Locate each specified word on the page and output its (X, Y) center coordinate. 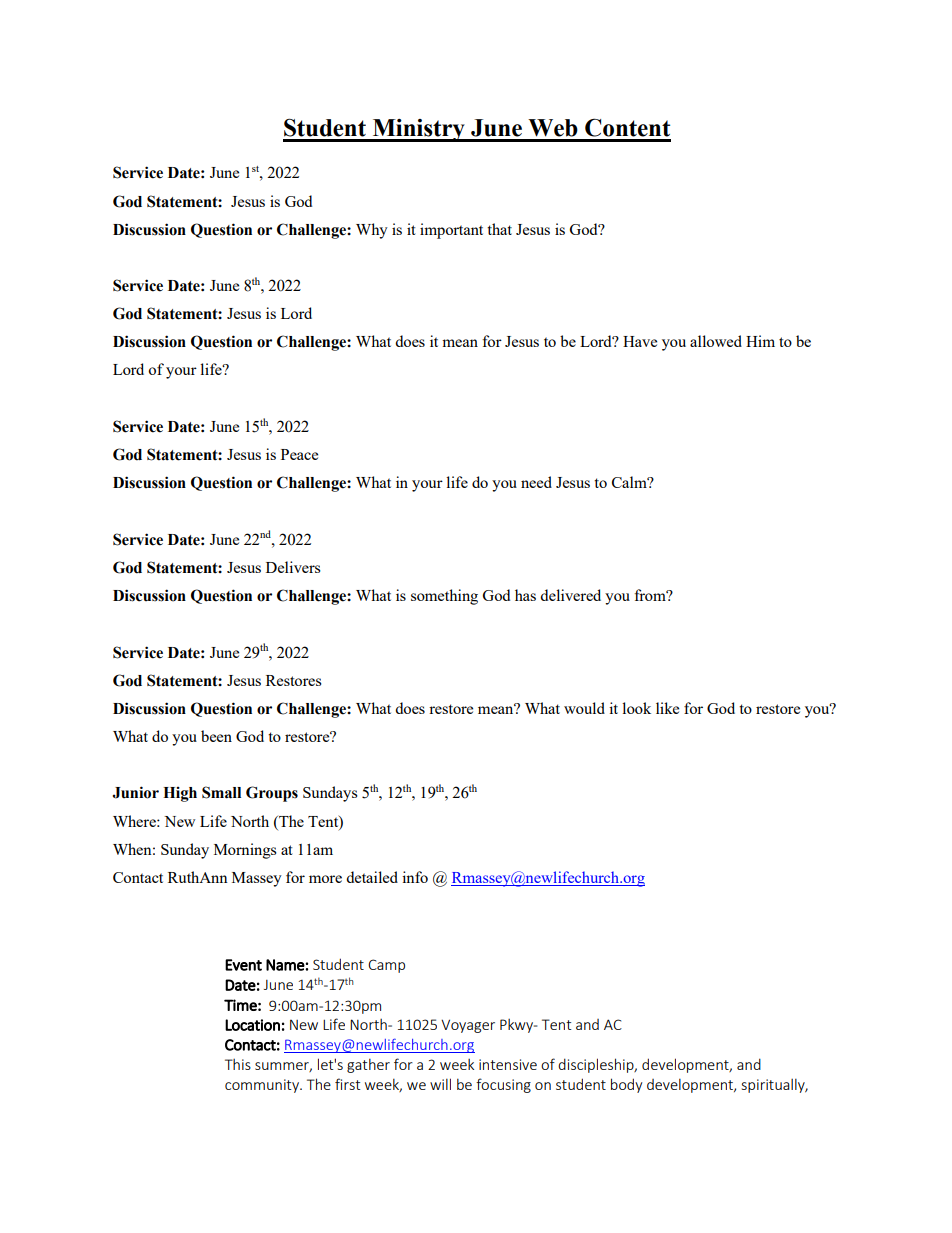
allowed (716, 341)
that (499, 229)
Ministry (418, 130)
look (636, 708)
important (451, 231)
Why (372, 231)
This (238, 1064)
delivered (570, 595)
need (536, 482)
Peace (299, 454)
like (667, 708)
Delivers (293, 567)
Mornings (245, 851)
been (216, 736)
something (444, 597)
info (415, 877)
